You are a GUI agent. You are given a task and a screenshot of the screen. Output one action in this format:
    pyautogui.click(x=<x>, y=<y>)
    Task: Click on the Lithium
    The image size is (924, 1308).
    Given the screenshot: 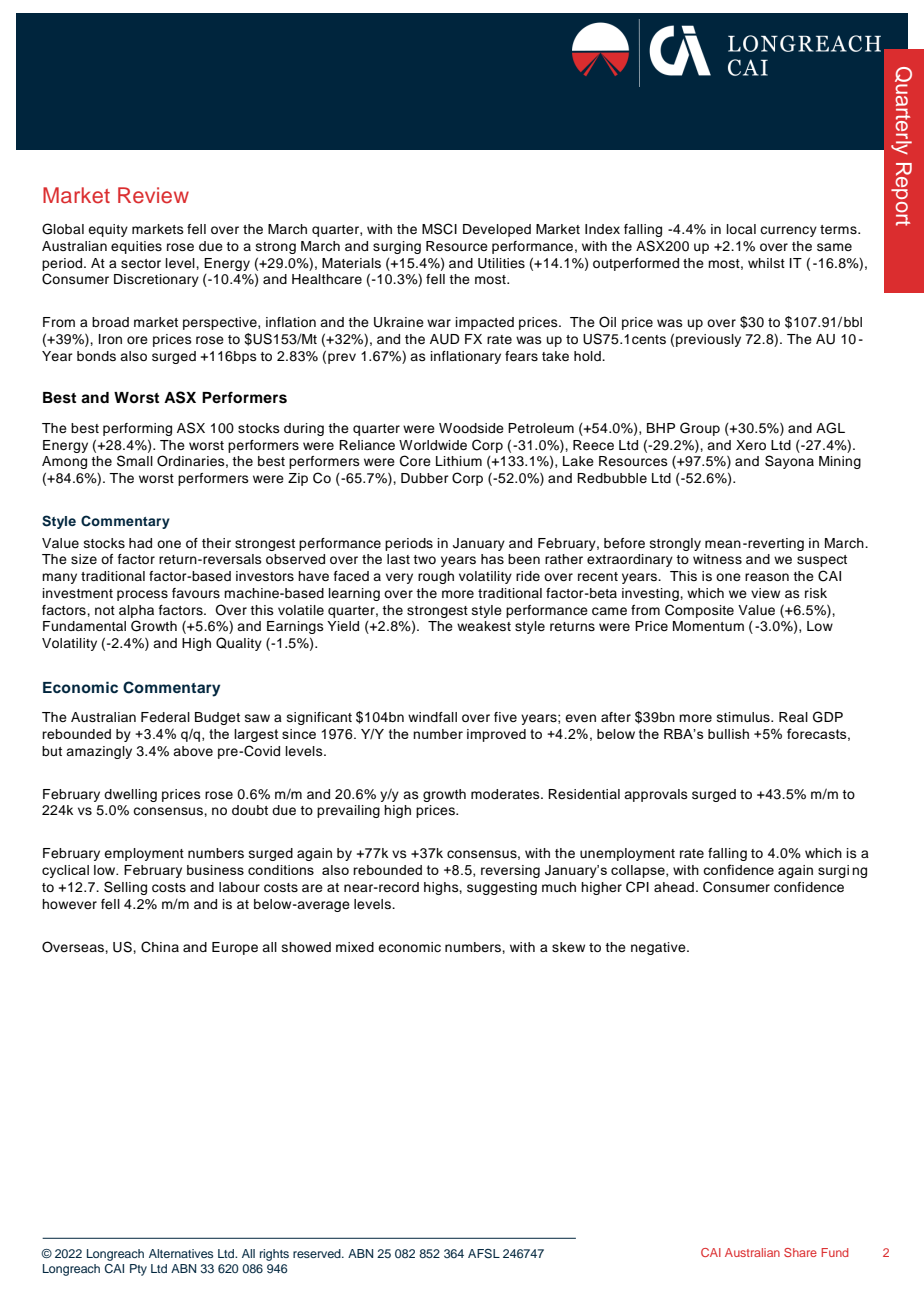 What is the action you would take?
    pyautogui.click(x=459, y=461)
